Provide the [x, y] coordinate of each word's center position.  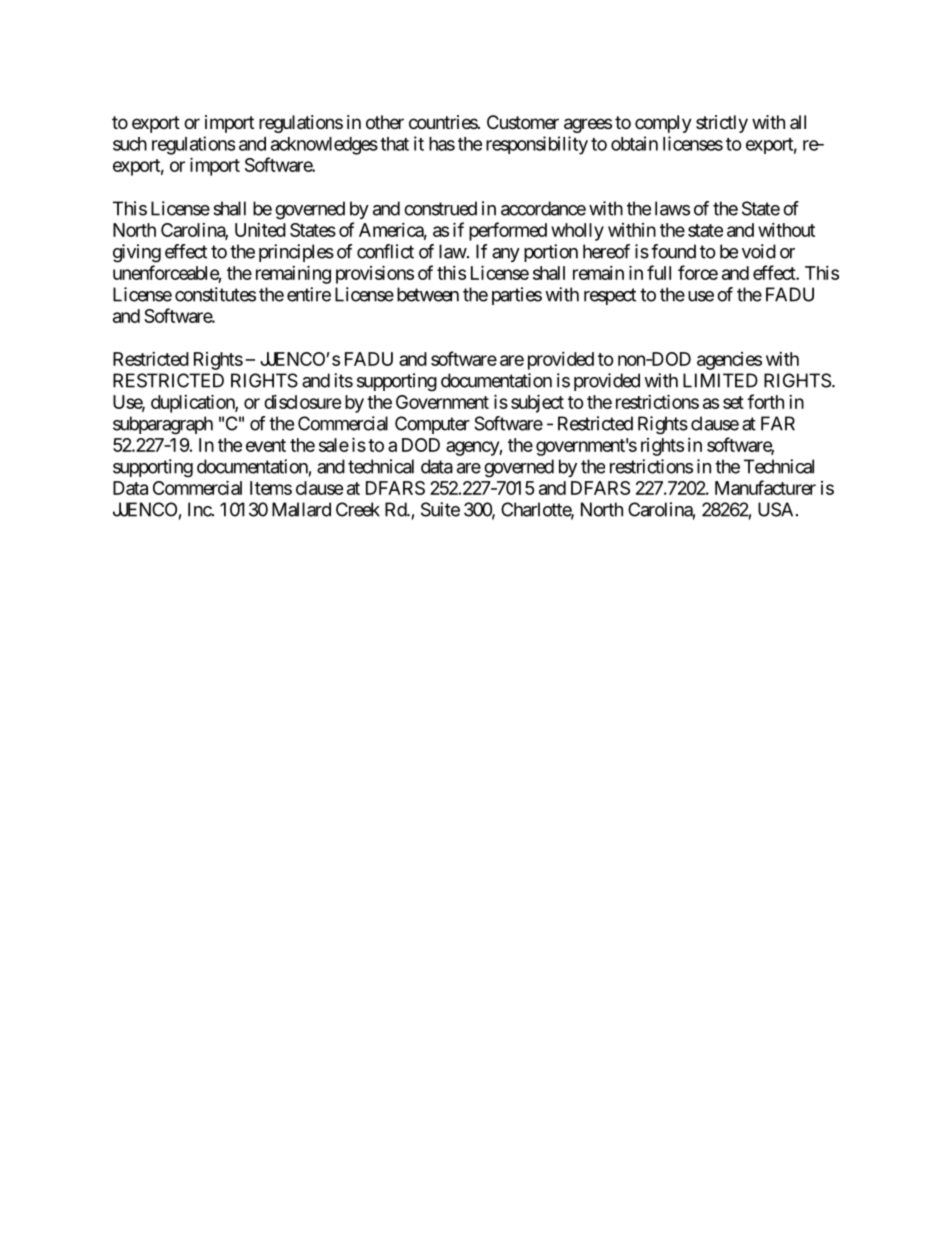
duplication [193, 403]
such [130, 144]
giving [137, 253]
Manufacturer [765, 487]
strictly [722, 124]
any [506, 255]
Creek [358, 509]
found [673, 251]
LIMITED [720, 380]
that [394, 144]
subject [537, 403]
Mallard [301, 509]
